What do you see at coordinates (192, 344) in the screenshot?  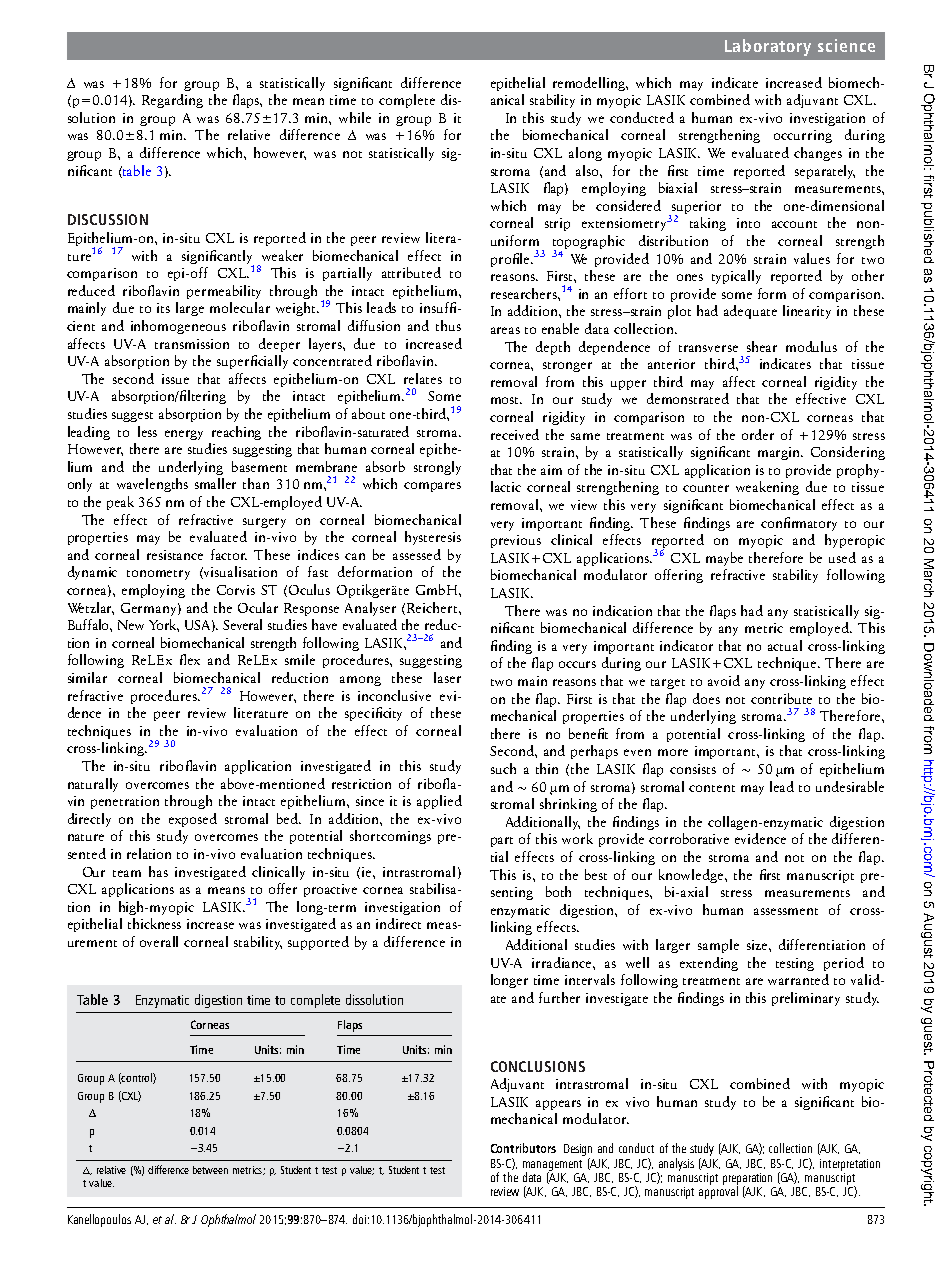 I see `transmission` at bounding box center [192, 344].
